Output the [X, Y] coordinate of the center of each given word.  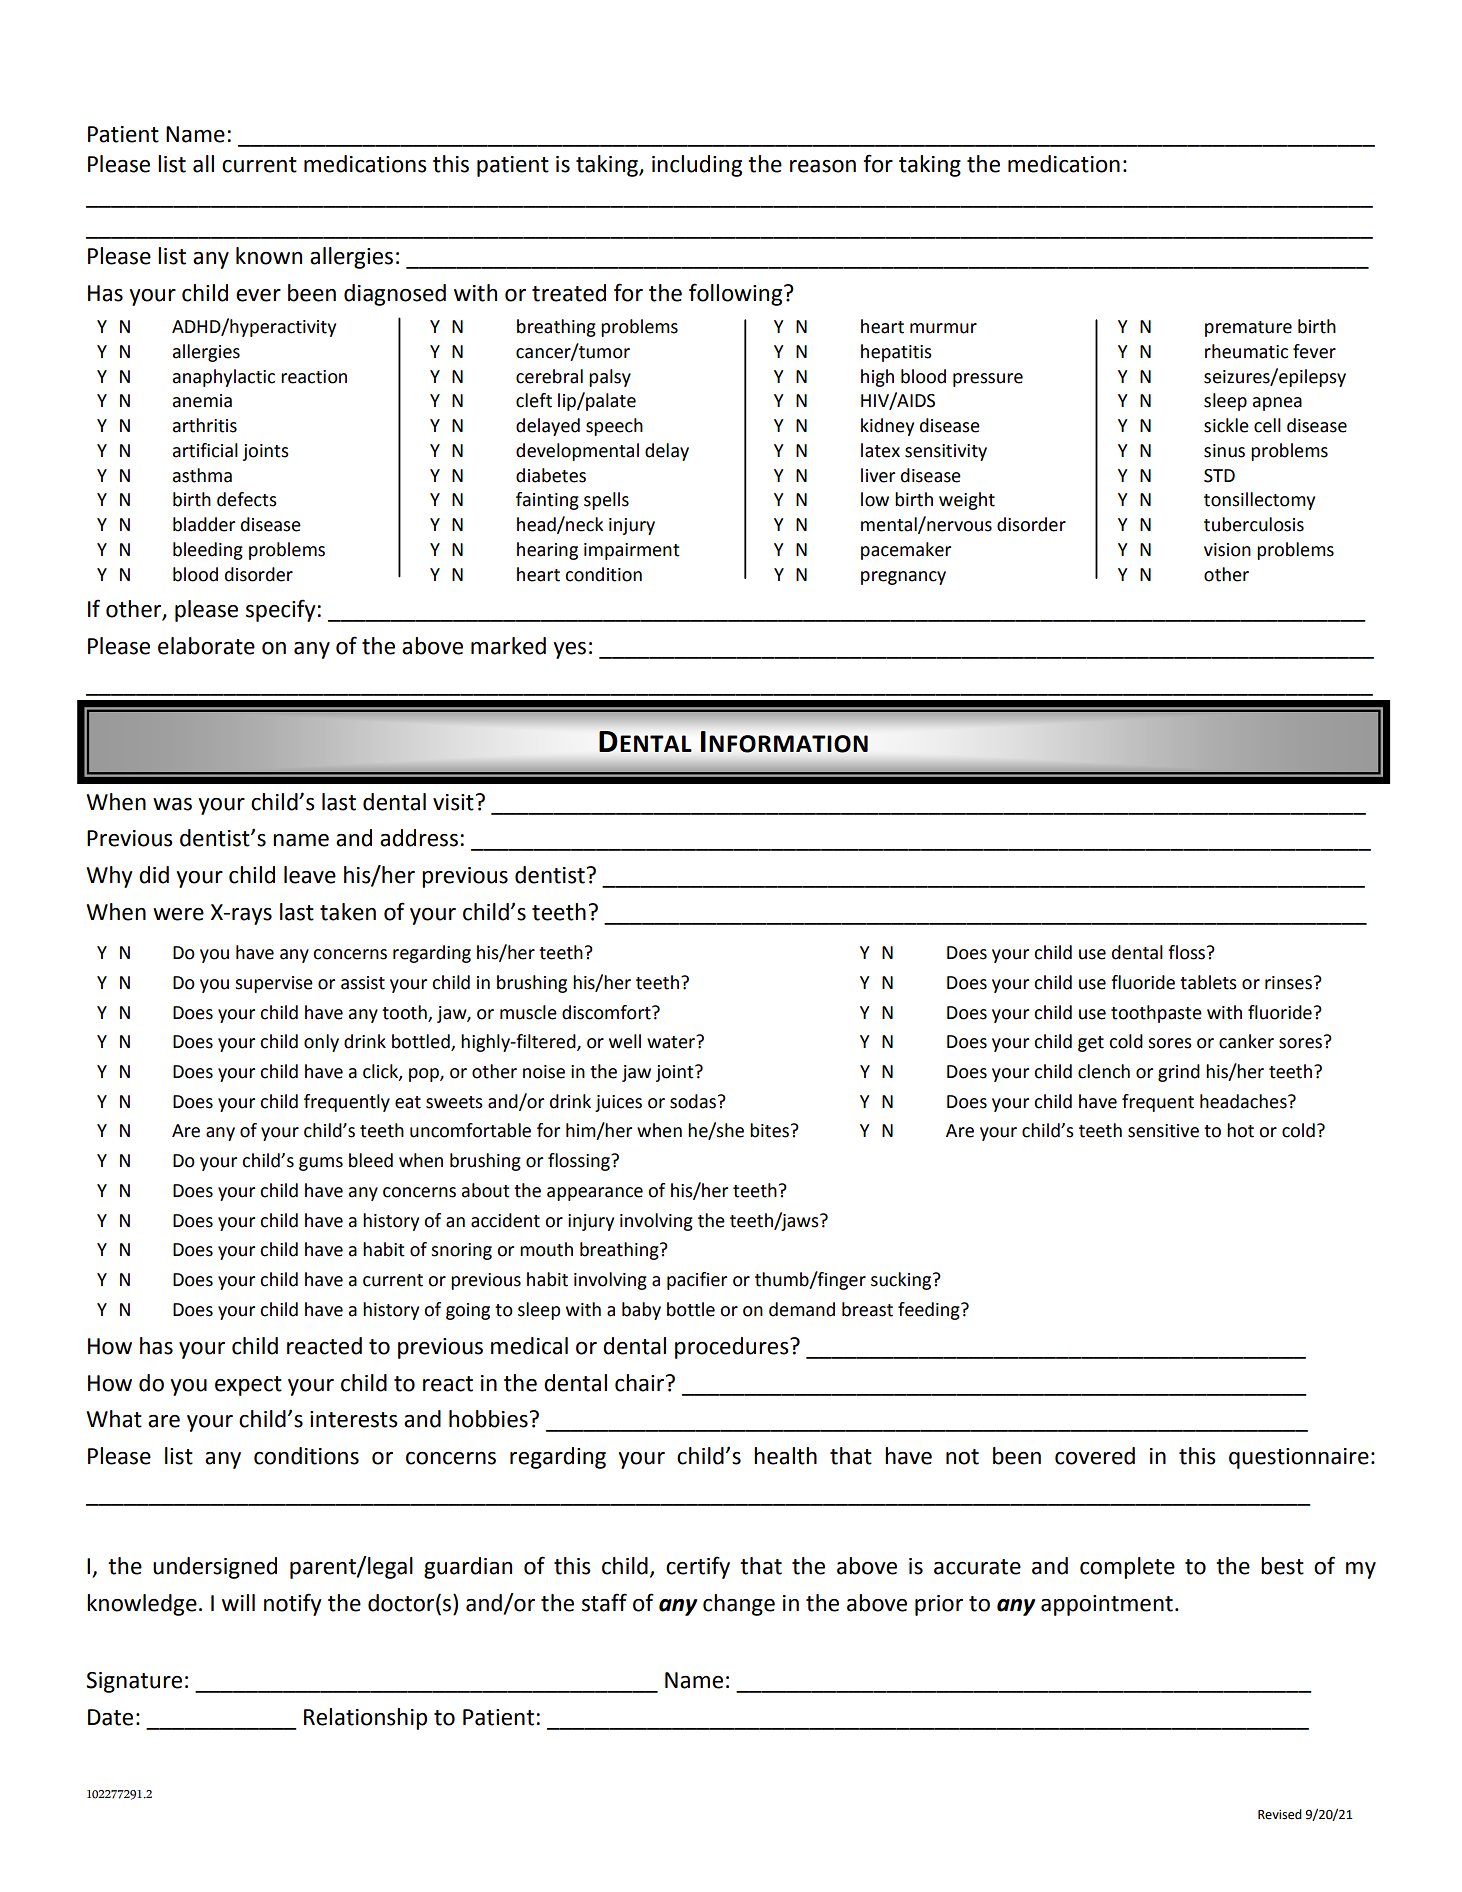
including [697, 166]
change [739, 1605]
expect [248, 1386]
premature [1248, 329]
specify [281, 610]
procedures [733, 1348]
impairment [632, 551]
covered [1095, 1456]
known [269, 256]
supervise [274, 984]
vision [1227, 550]
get [1091, 1044]
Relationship [365, 1719]
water [672, 1042]
